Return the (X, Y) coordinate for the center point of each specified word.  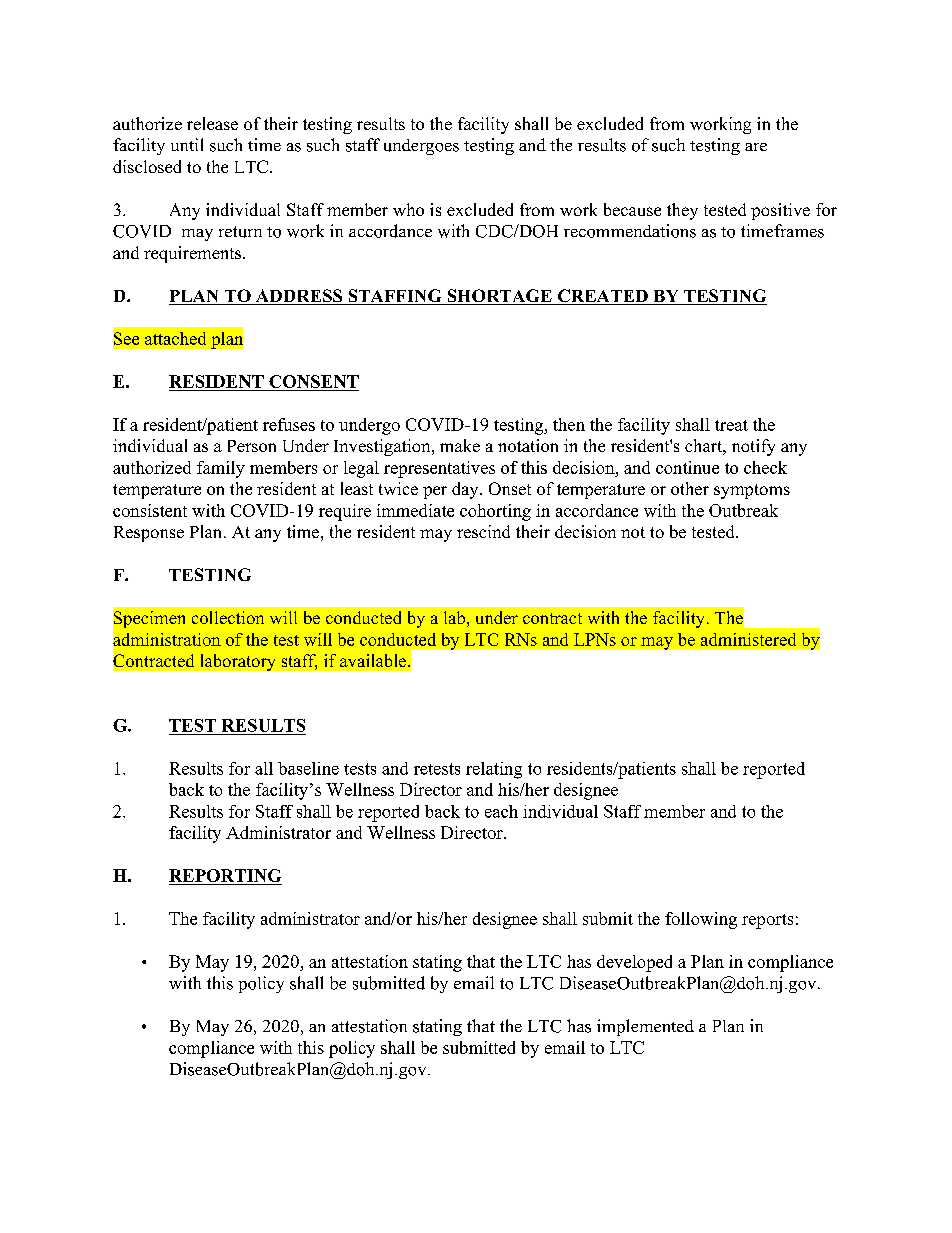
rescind (483, 531)
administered (748, 639)
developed (634, 963)
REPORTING (225, 877)
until (187, 144)
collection (228, 617)
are (756, 147)
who (408, 209)
